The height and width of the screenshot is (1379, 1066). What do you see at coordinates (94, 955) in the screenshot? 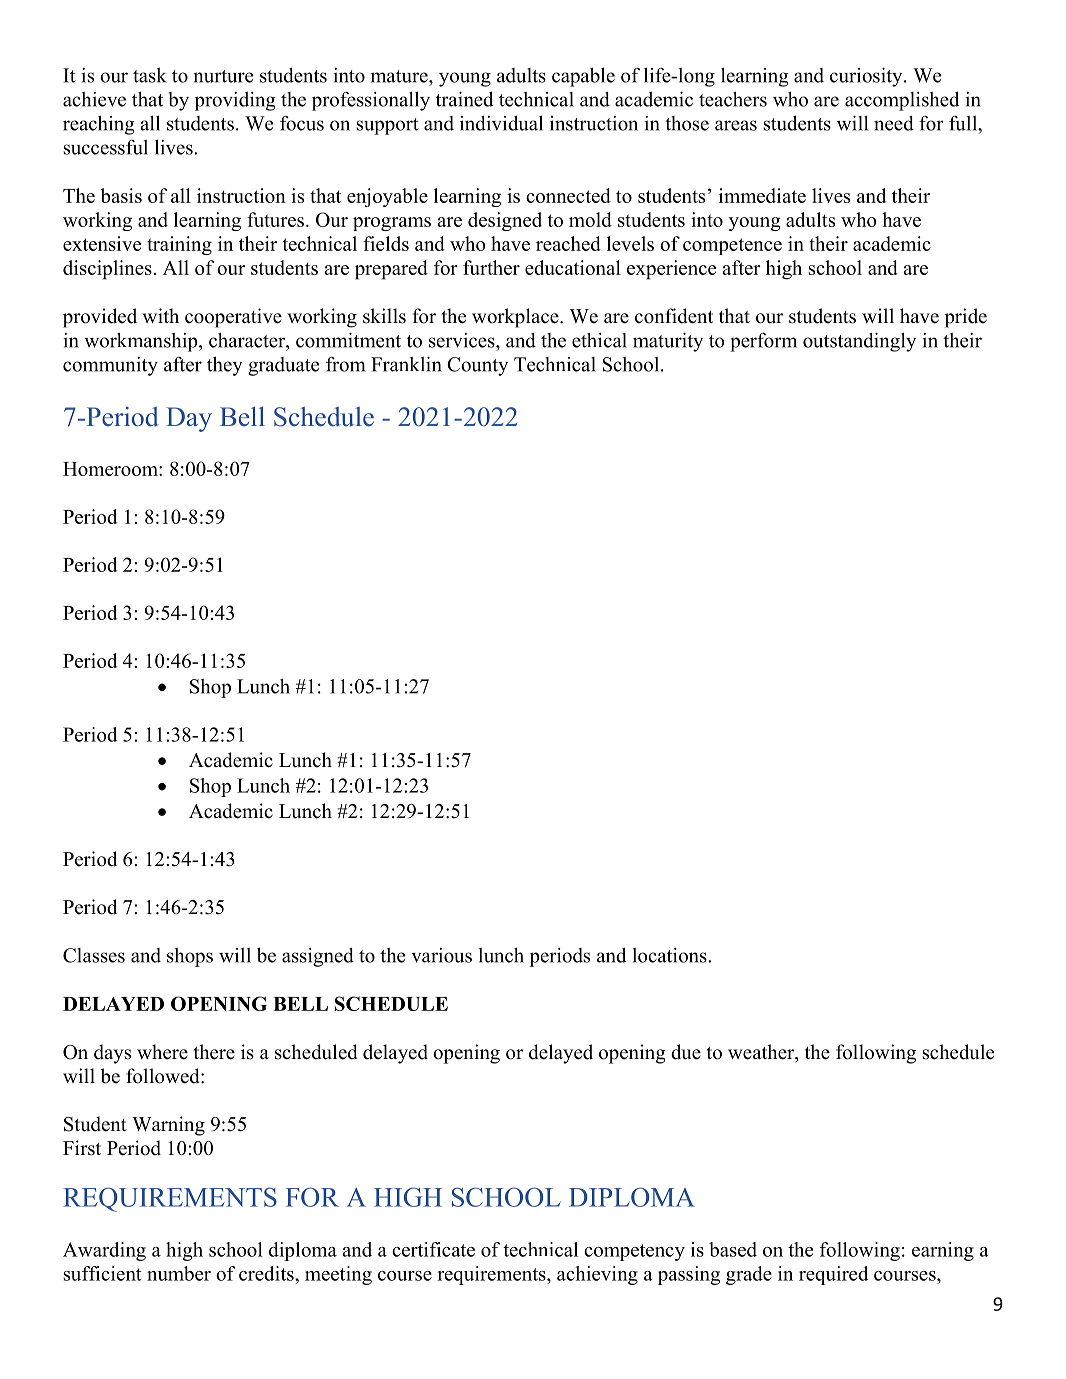
I see `Classes` at bounding box center [94, 955].
